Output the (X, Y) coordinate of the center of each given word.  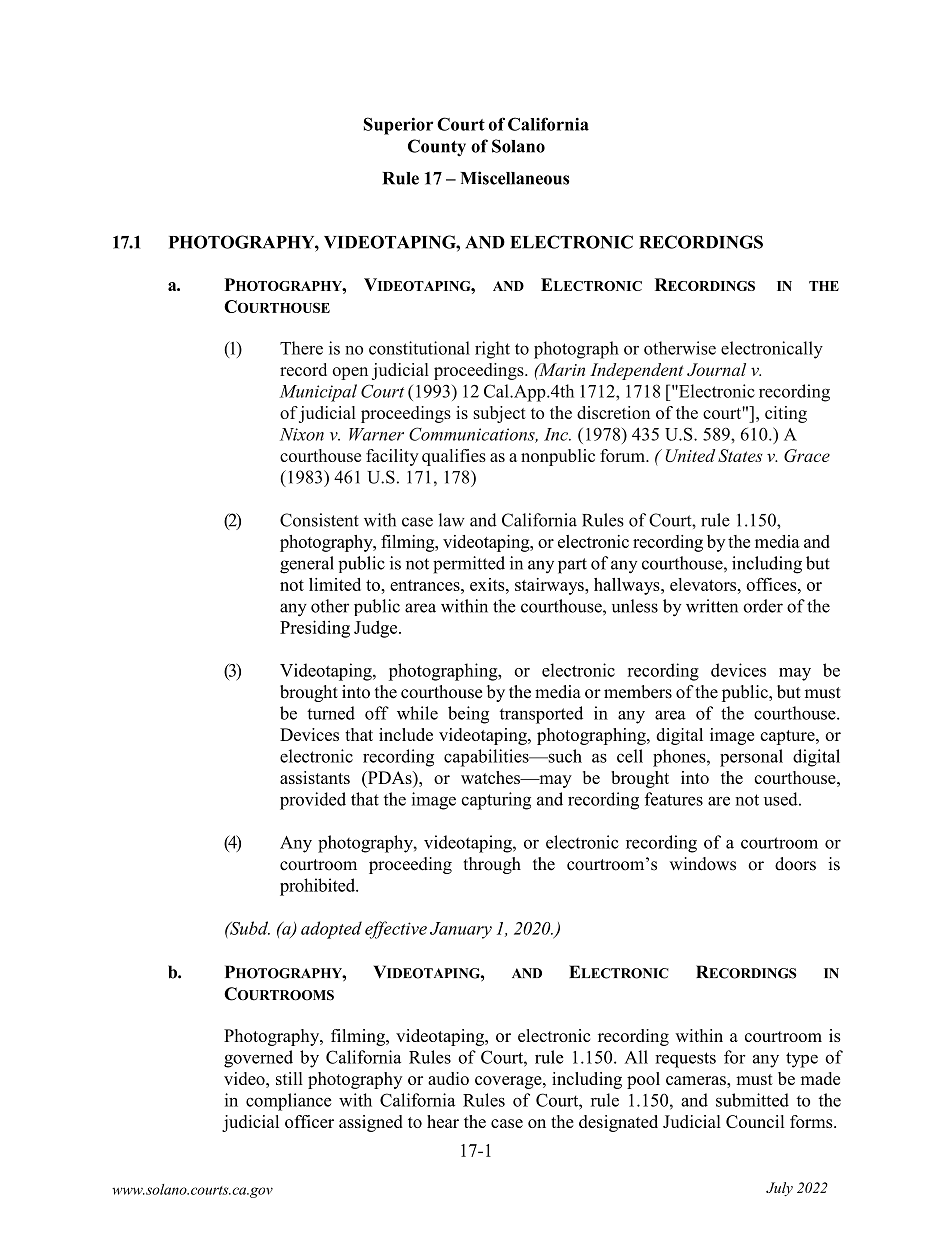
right (492, 350)
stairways (550, 586)
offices (772, 584)
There (301, 348)
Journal (716, 369)
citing (786, 414)
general (307, 565)
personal (751, 758)
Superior (398, 126)
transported (541, 715)
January (461, 930)
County (437, 148)
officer (309, 1121)
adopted (331, 930)
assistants (315, 777)
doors (795, 864)
